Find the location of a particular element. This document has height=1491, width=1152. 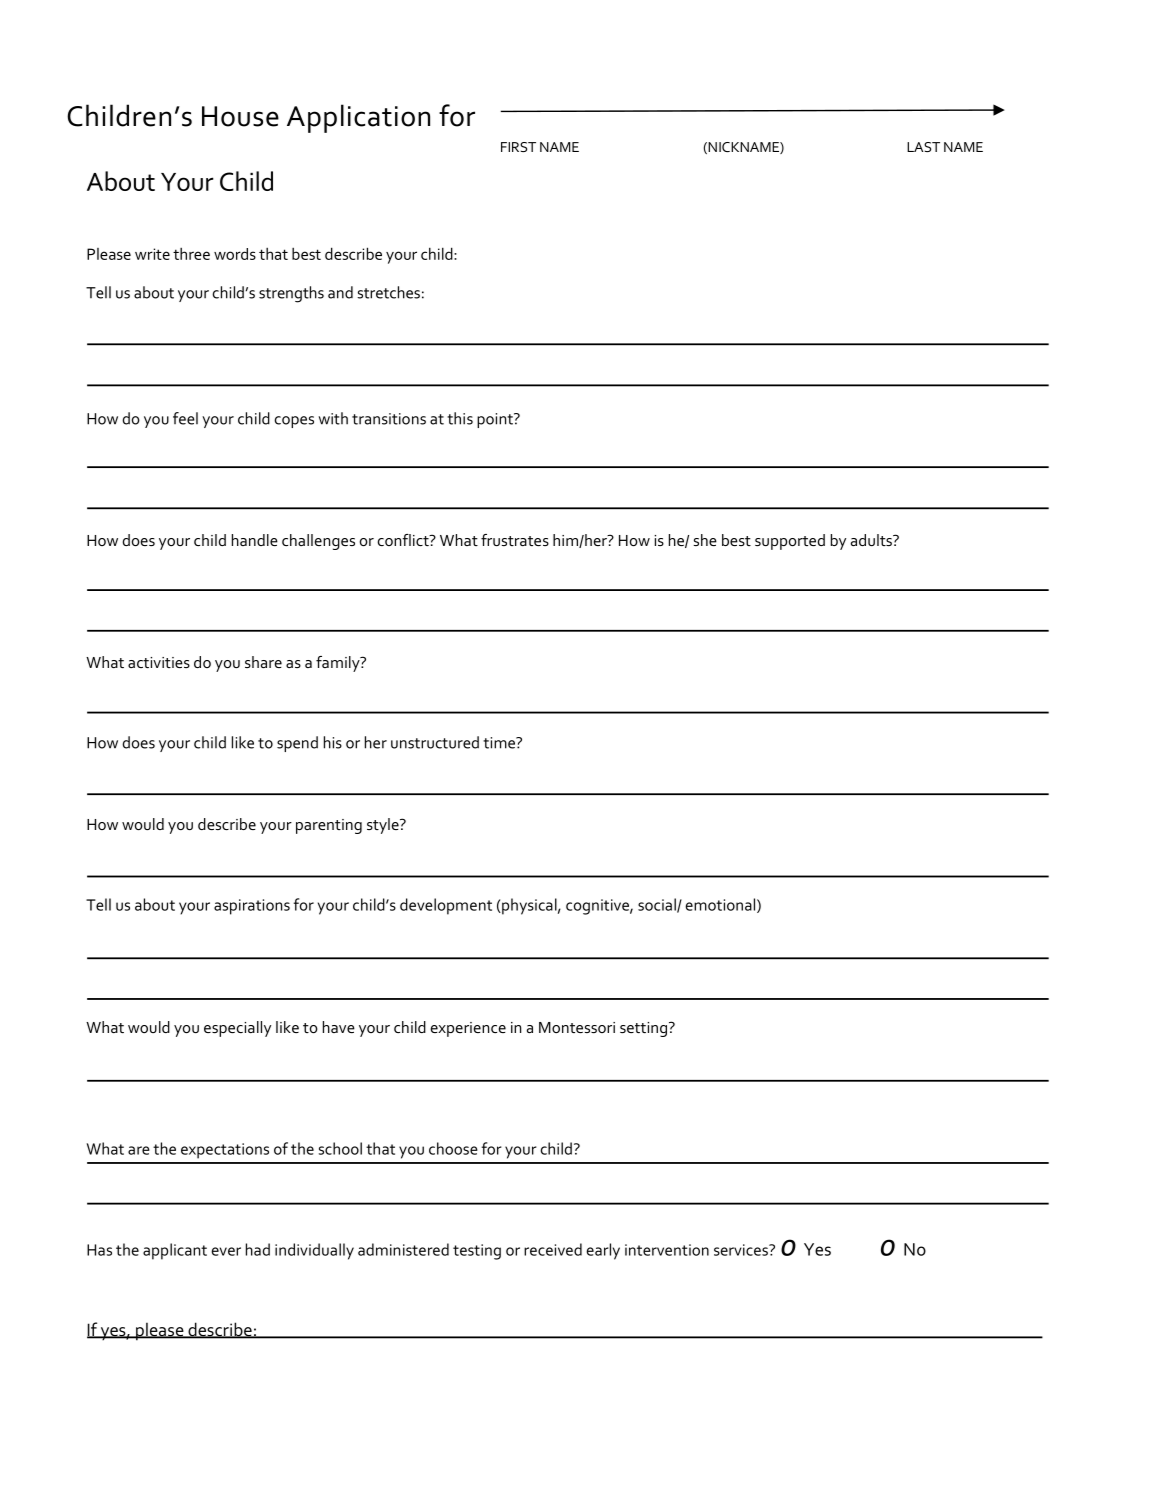

time is located at coordinates (500, 743).
